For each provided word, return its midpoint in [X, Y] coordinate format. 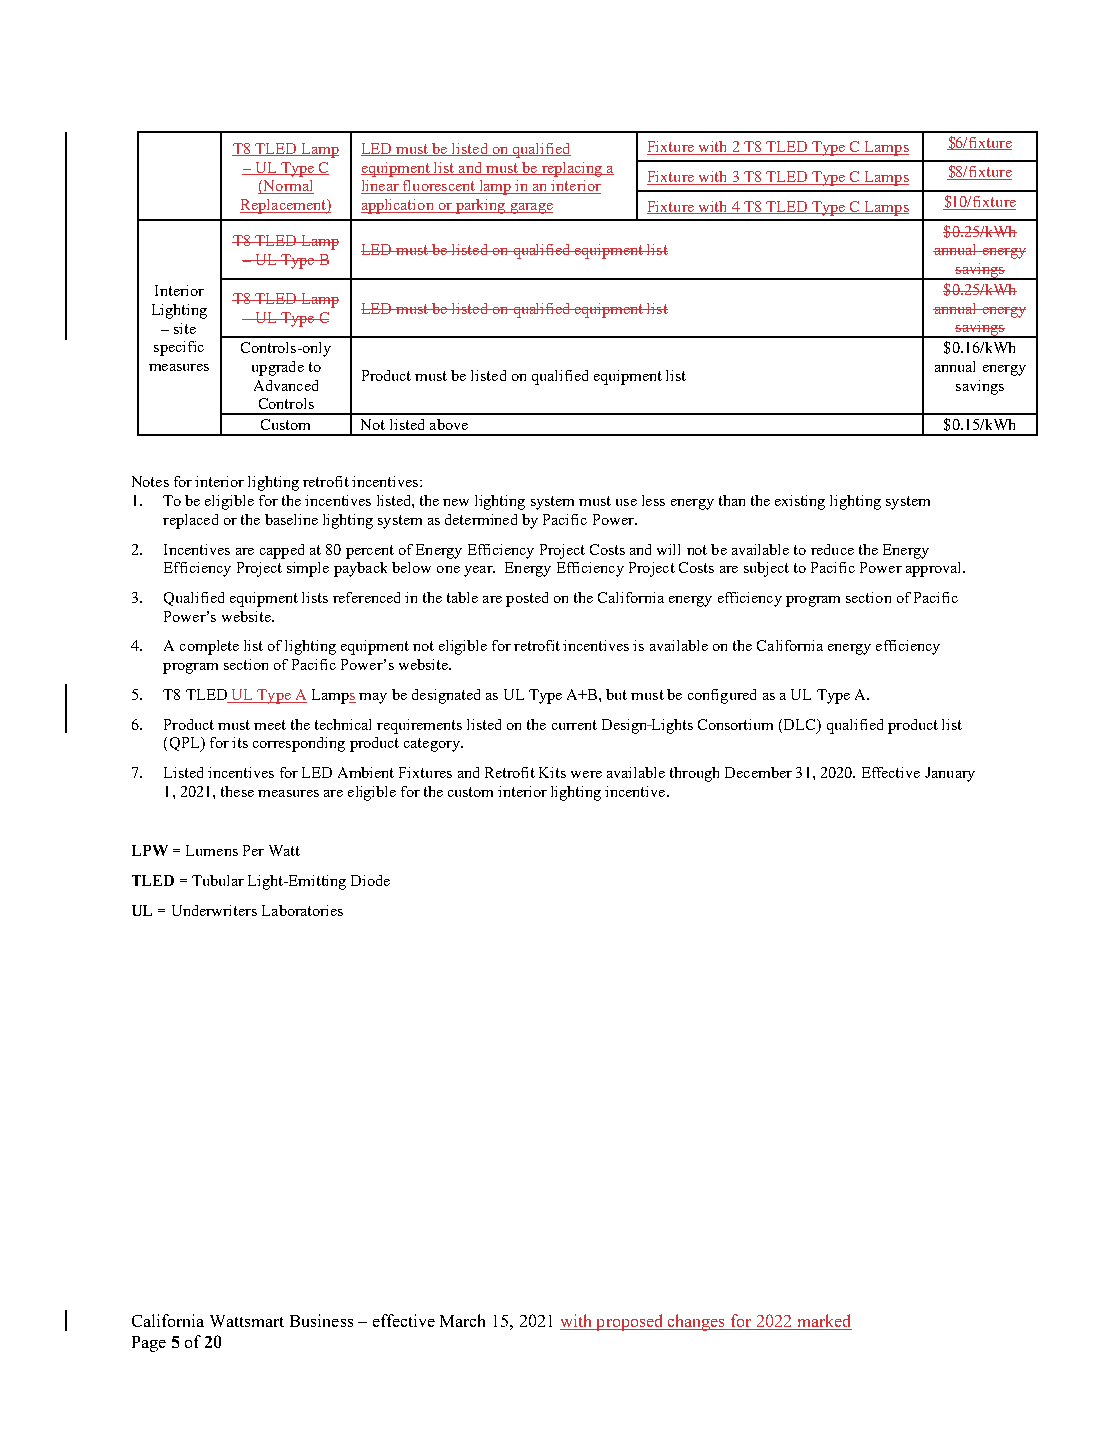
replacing [571, 169]
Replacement [284, 206]
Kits [552, 772]
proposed [629, 1322]
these [237, 791]
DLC [801, 724]
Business [321, 1320]
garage [530, 208]
